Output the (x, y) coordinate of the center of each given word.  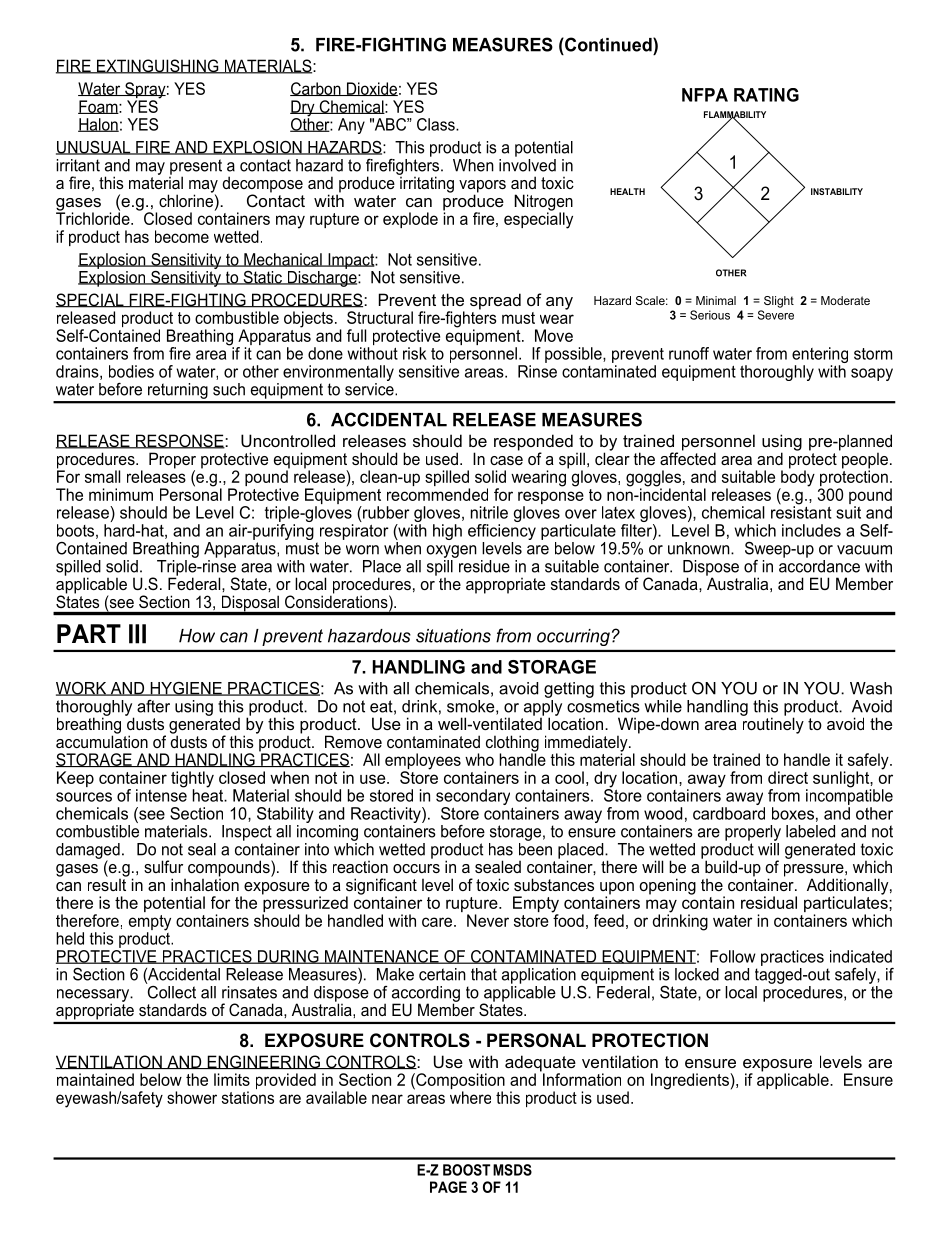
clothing (512, 744)
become (182, 236)
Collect (171, 991)
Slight (779, 302)
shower (192, 1097)
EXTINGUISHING (158, 66)
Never (488, 920)
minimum (121, 494)
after (153, 706)
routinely (772, 724)
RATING (766, 95)
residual (769, 902)
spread (495, 301)
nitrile (489, 512)
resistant (801, 511)
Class (437, 124)
